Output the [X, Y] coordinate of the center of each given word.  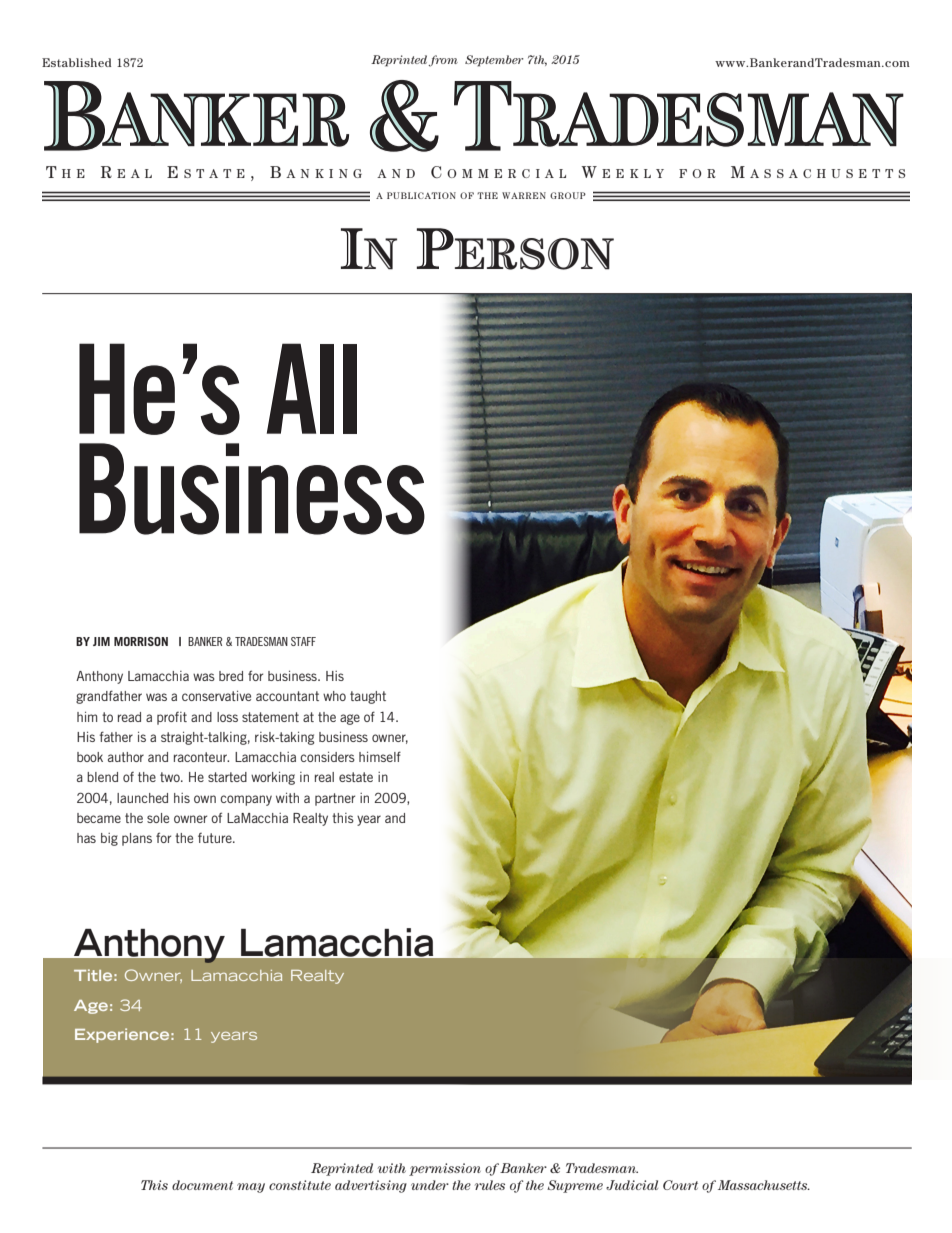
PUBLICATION [421, 195]
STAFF [303, 641]
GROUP [568, 195]
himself [380, 756]
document [202, 1185]
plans [137, 839]
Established [76, 62]
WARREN [524, 195]
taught [368, 697]
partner [335, 799]
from [443, 61]
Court [680, 1185]
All [312, 388]
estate [356, 777]
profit [172, 718]
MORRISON [141, 641]
